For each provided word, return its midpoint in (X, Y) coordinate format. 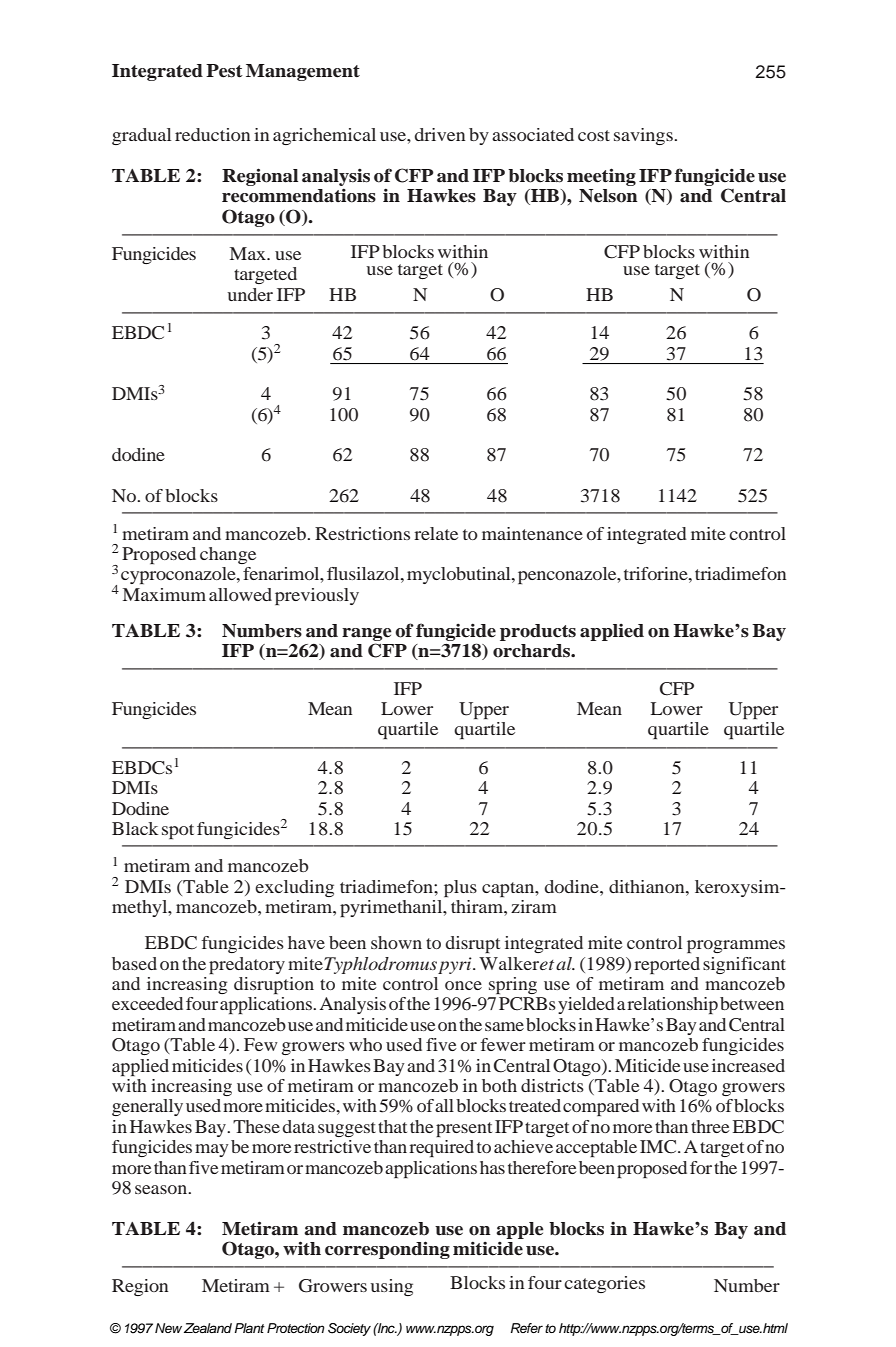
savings (644, 136)
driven (440, 134)
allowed (240, 594)
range (367, 634)
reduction (212, 134)
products (538, 632)
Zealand (208, 1328)
